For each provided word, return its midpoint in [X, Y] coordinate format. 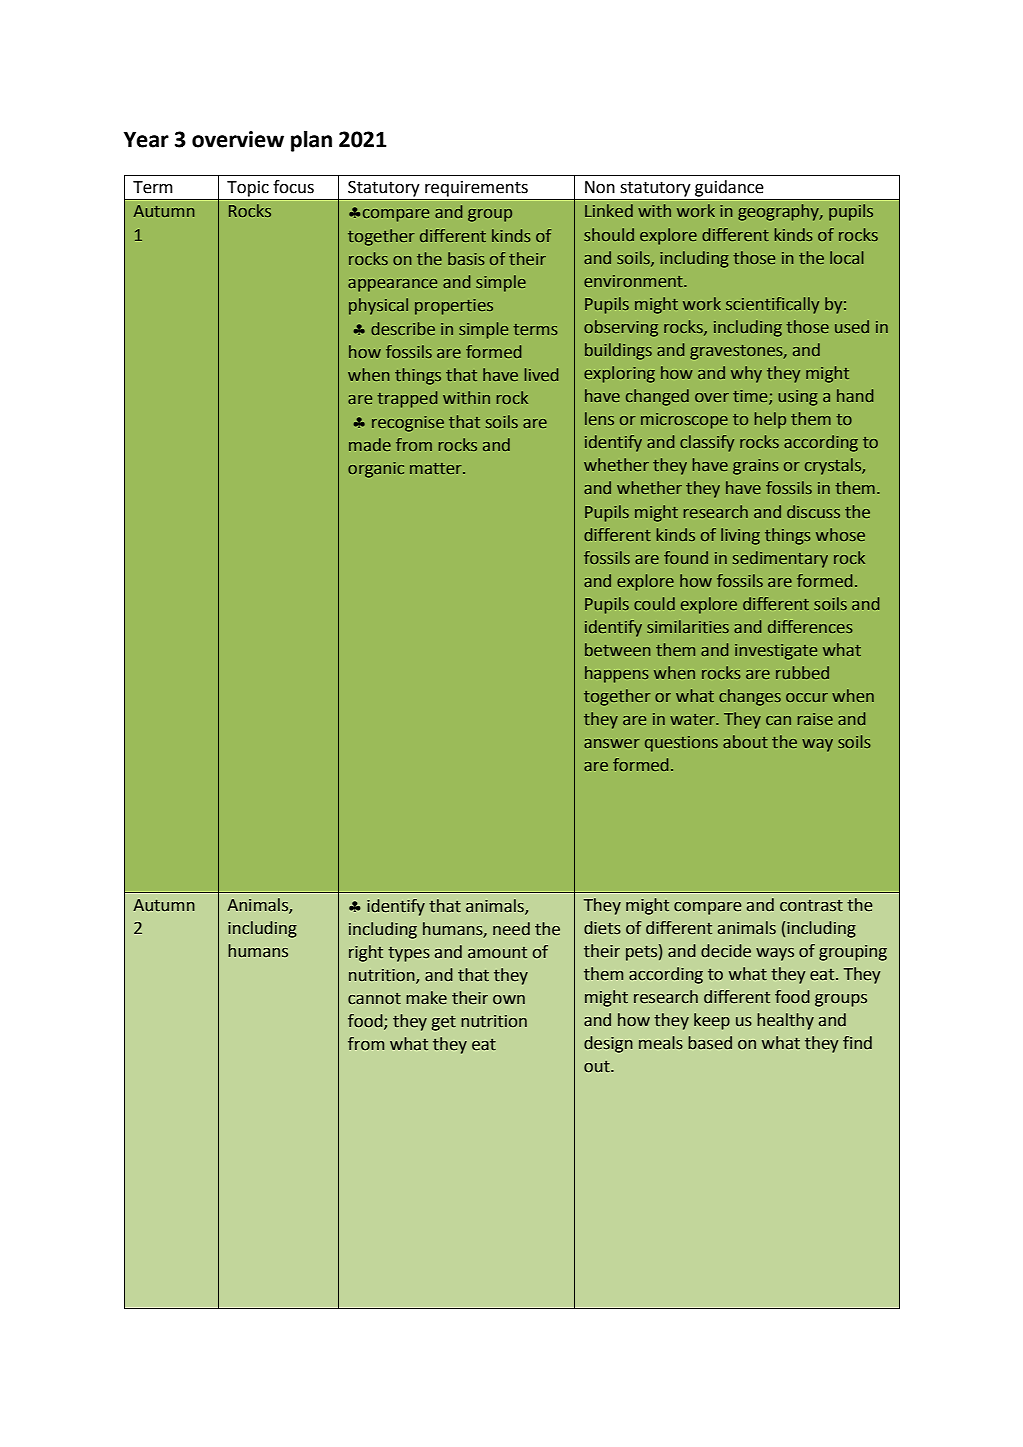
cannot [374, 999]
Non [600, 187]
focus [293, 187]
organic [376, 470]
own [509, 1000]
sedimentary [780, 559]
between [617, 649]
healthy [785, 1021]
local [847, 257]
